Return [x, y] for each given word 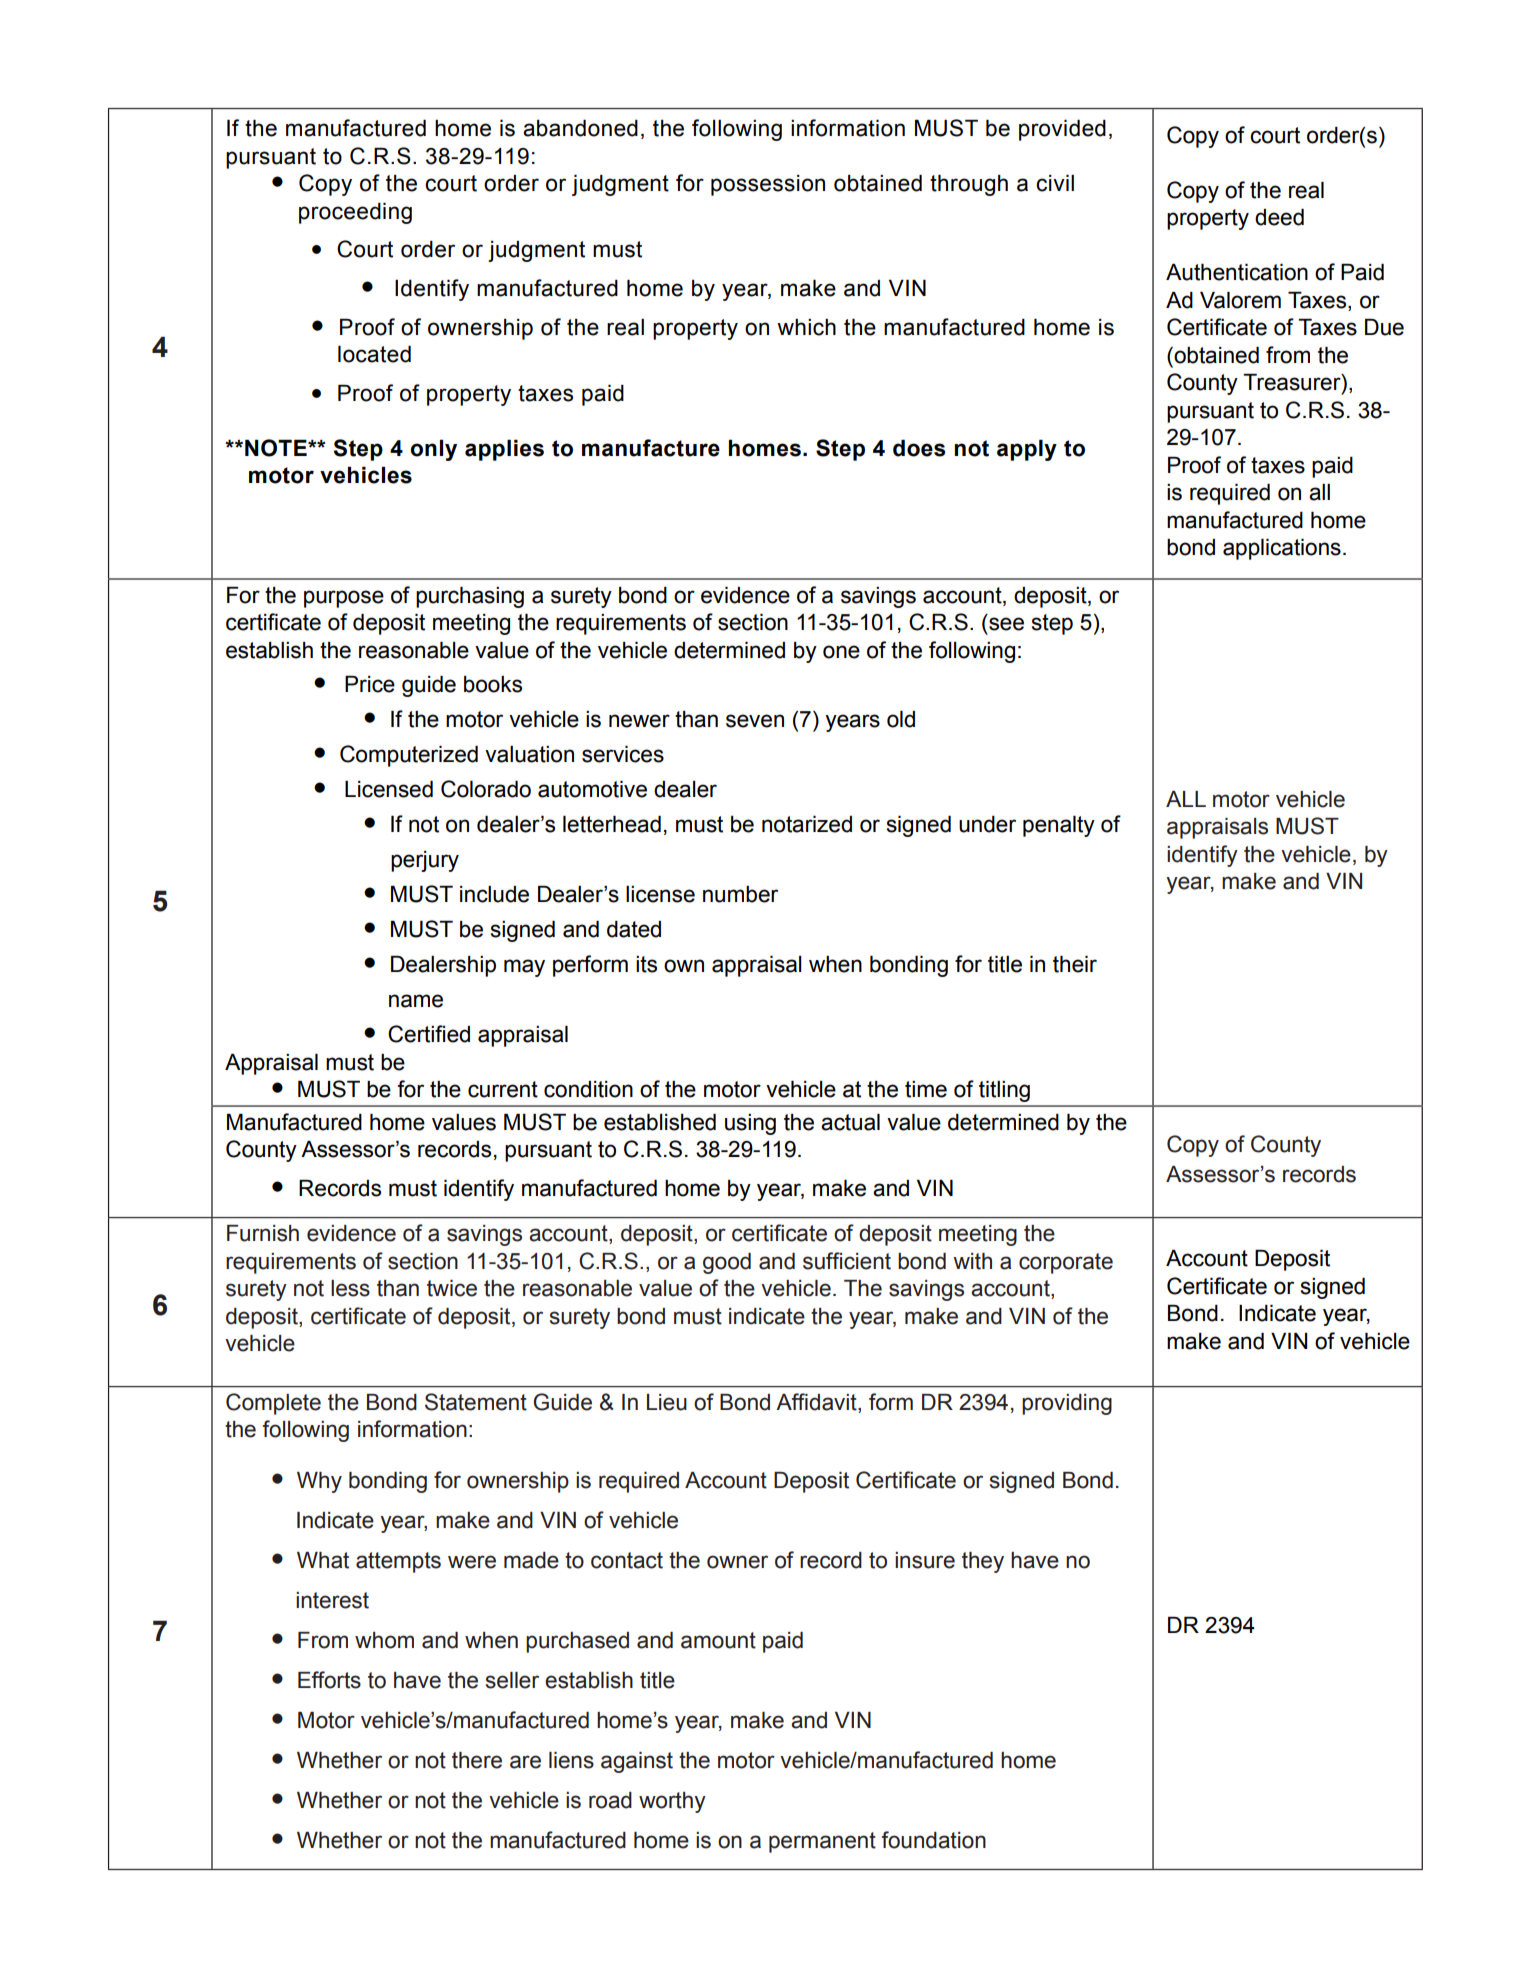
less [350, 1288]
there [477, 1760]
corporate [1066, 1263]
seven [755, 721]
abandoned [580, 128]
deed [1279, 217]
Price [370, 684]
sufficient [847, 1261]
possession [768, 185]
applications [1282, 549]
